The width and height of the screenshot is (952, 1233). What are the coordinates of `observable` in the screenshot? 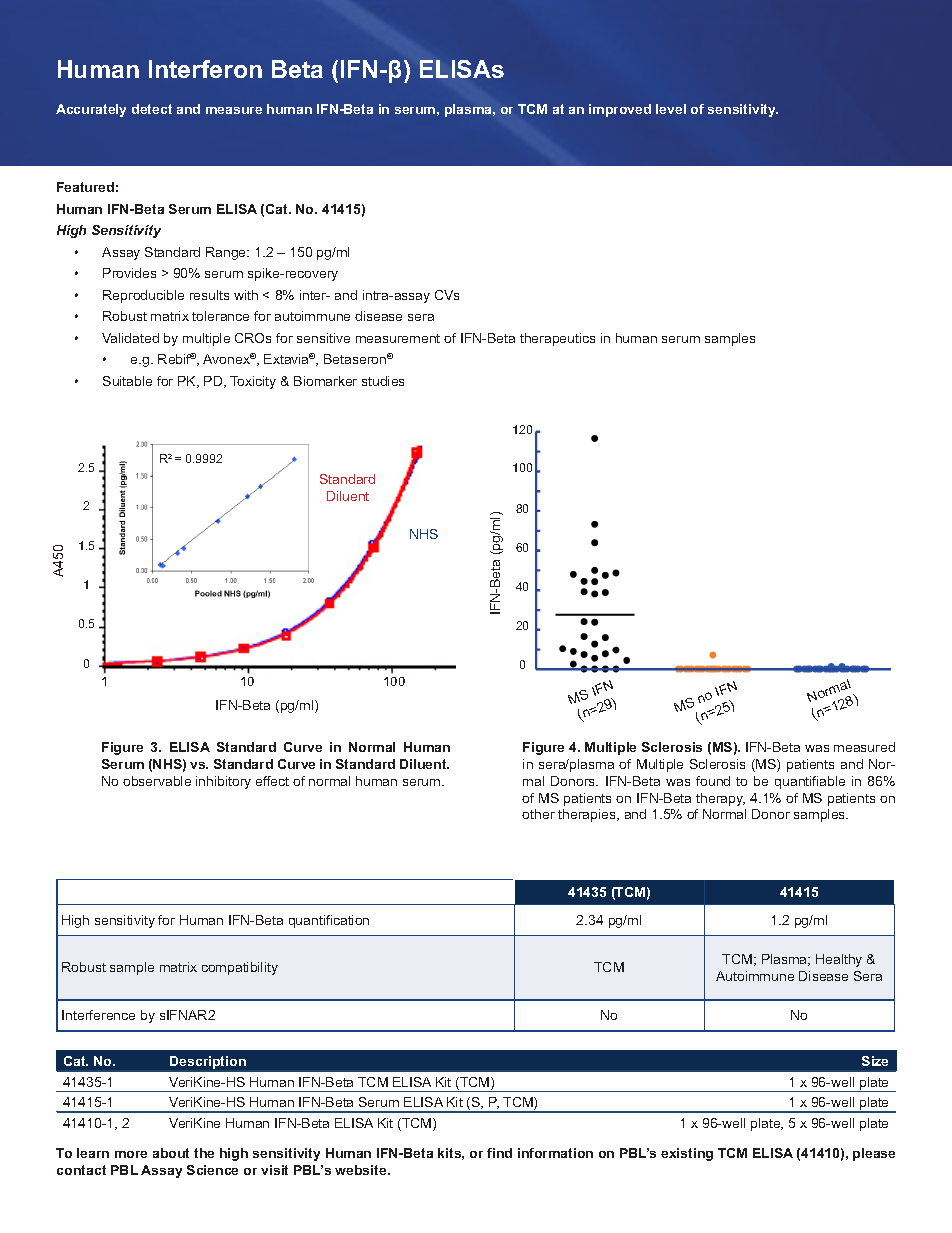 It's located at (157, 781).
